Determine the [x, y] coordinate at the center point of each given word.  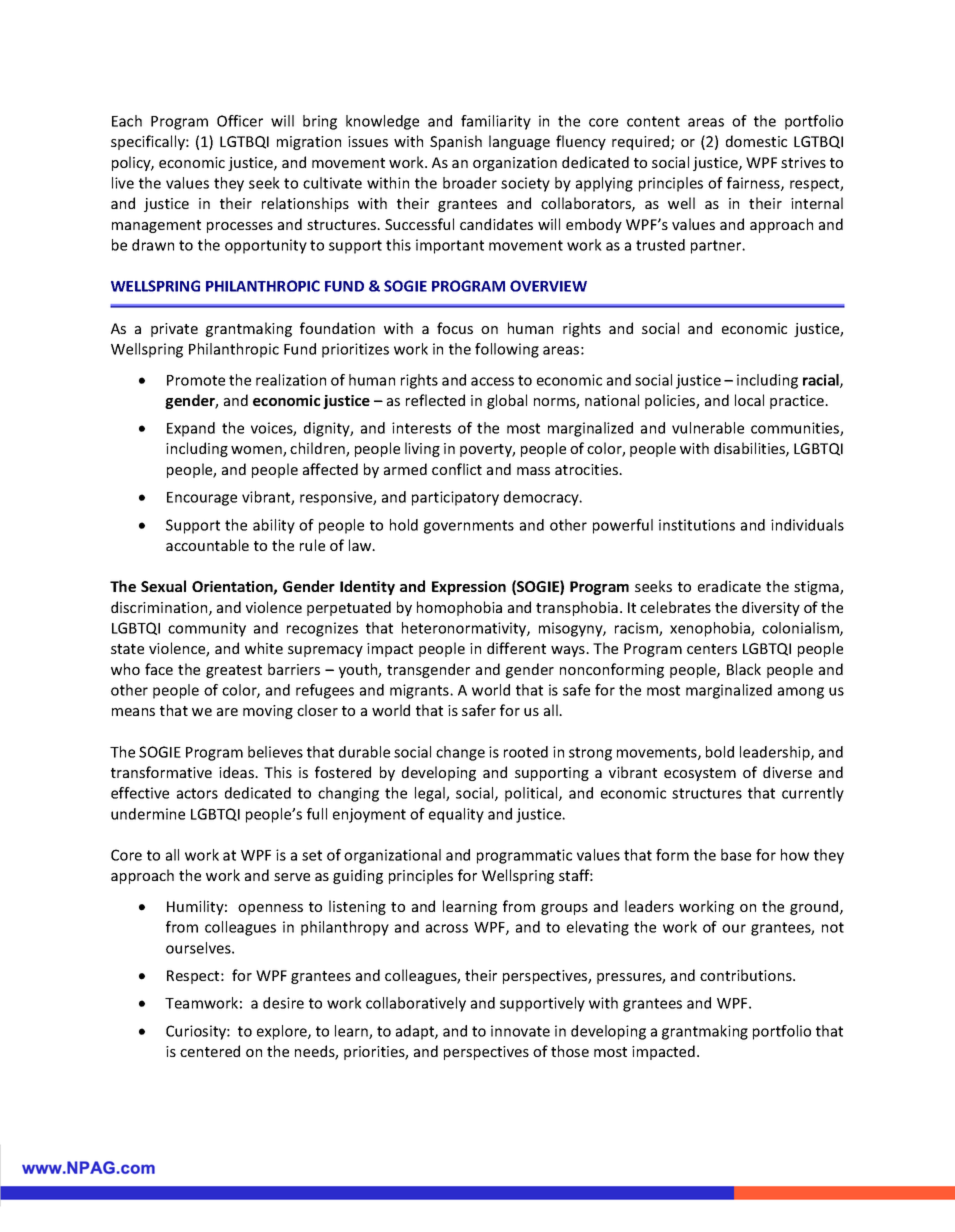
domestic [756, 141]
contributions [747, 975]
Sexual [163, 586]
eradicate [729, 586]
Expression [469, 588]
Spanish [456, 142]
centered [210, 1051]
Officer [240, 121]
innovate [520, 1031]
